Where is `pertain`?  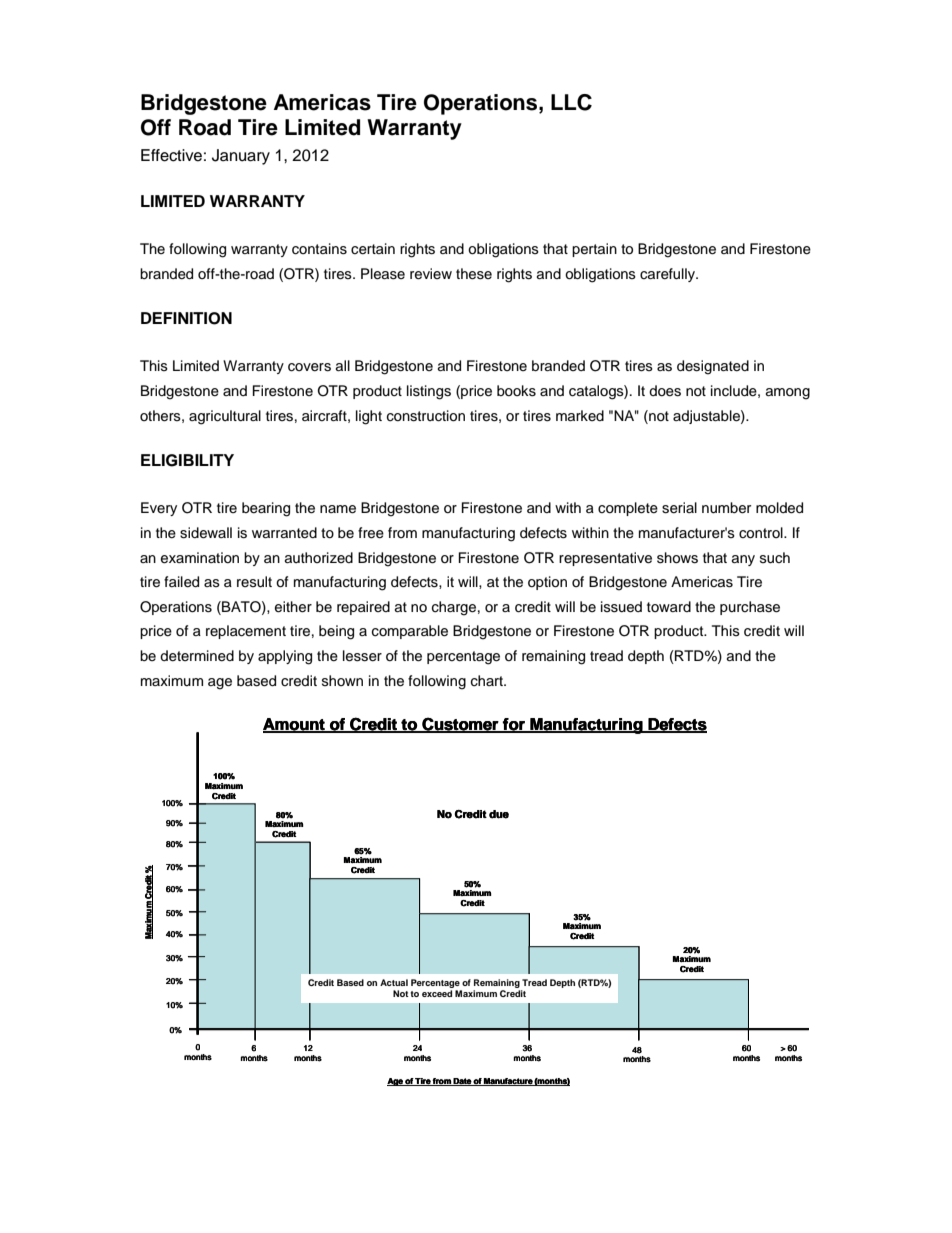
pertain is located at coordinates (594, 250).
